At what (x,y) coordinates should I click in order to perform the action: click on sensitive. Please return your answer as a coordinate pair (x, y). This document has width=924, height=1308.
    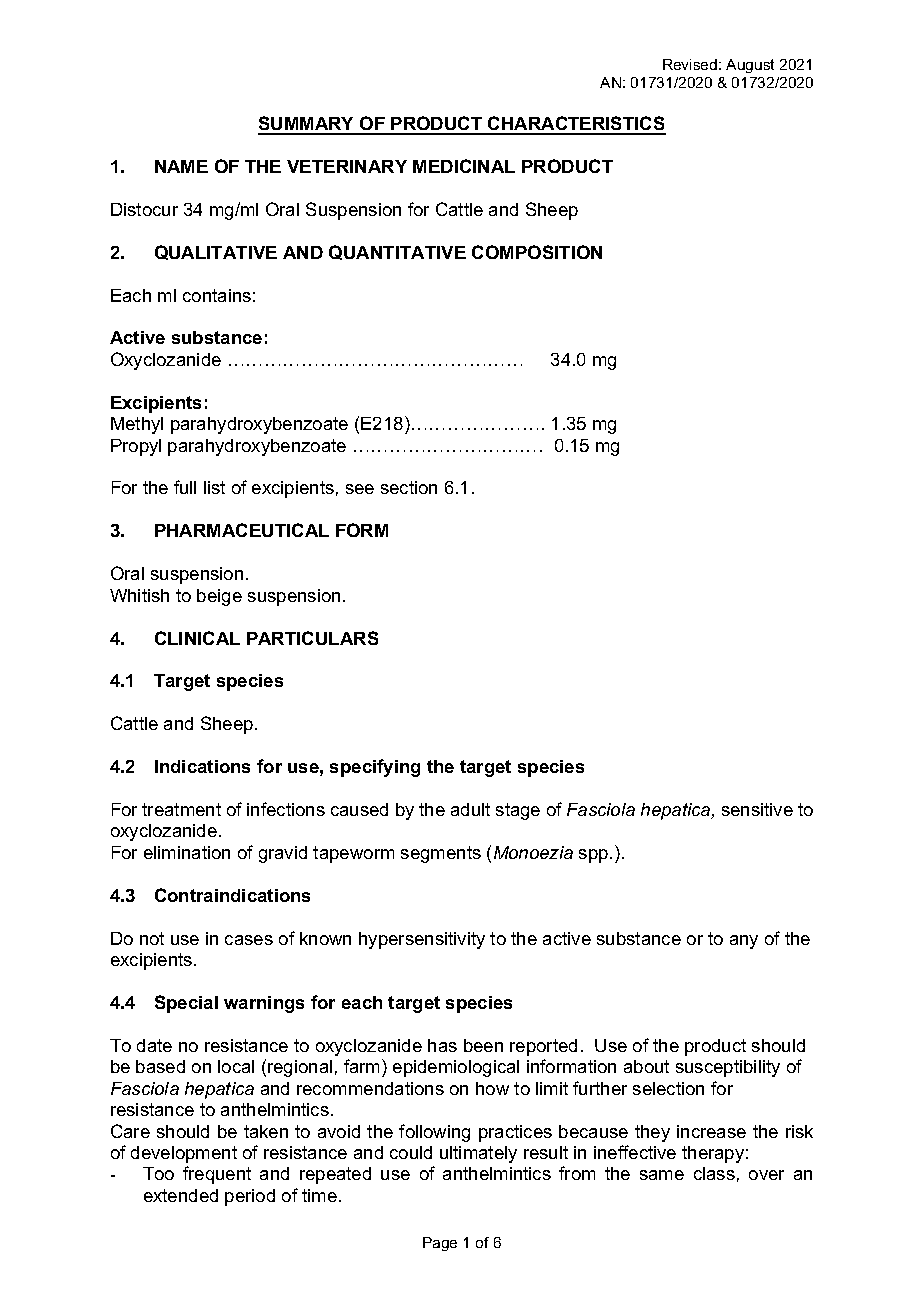
    Looking at the image, I should click on (757, 809).
